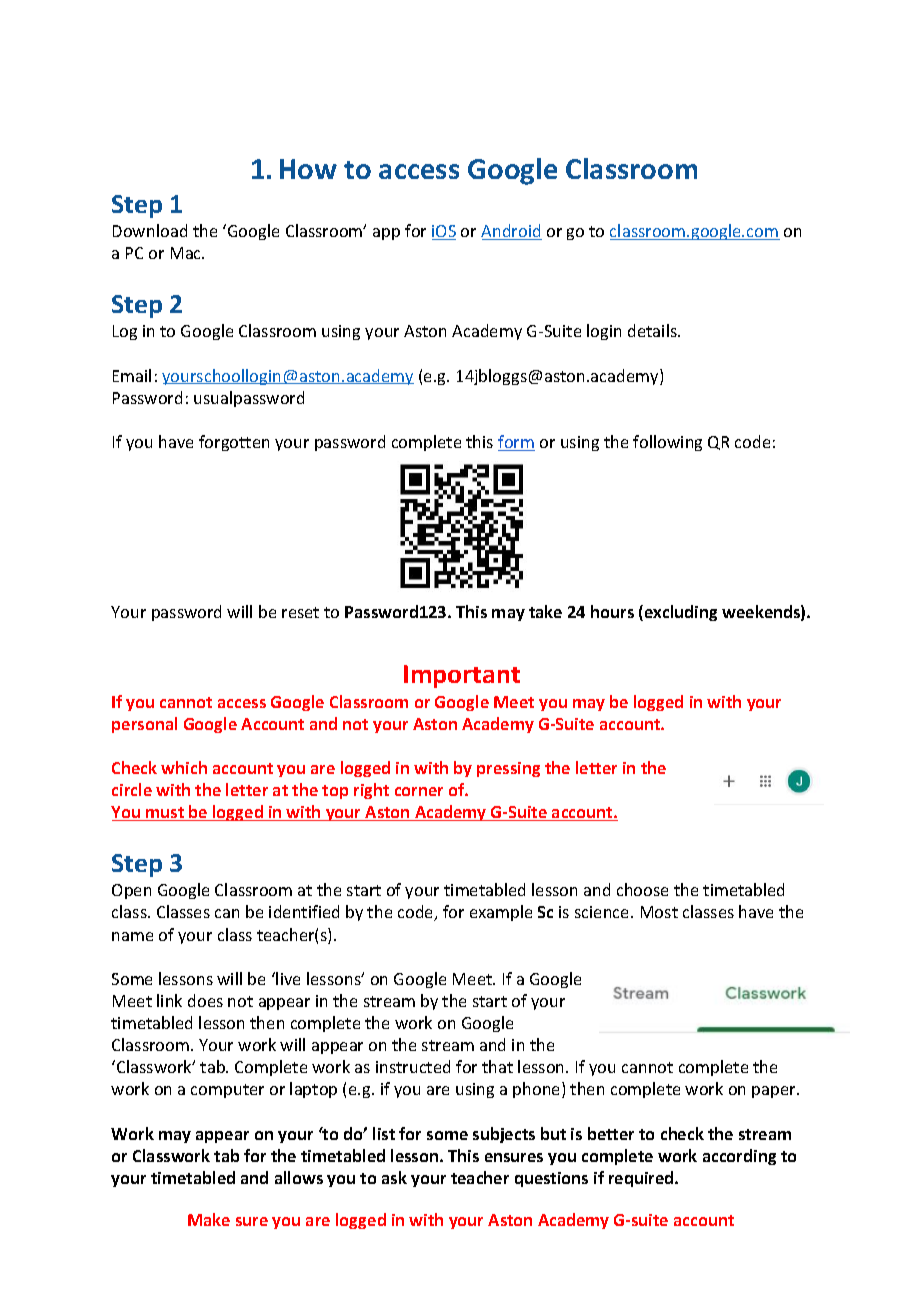 This page has width=924, height=1308. I want to click on does, so click(205, 1000).
